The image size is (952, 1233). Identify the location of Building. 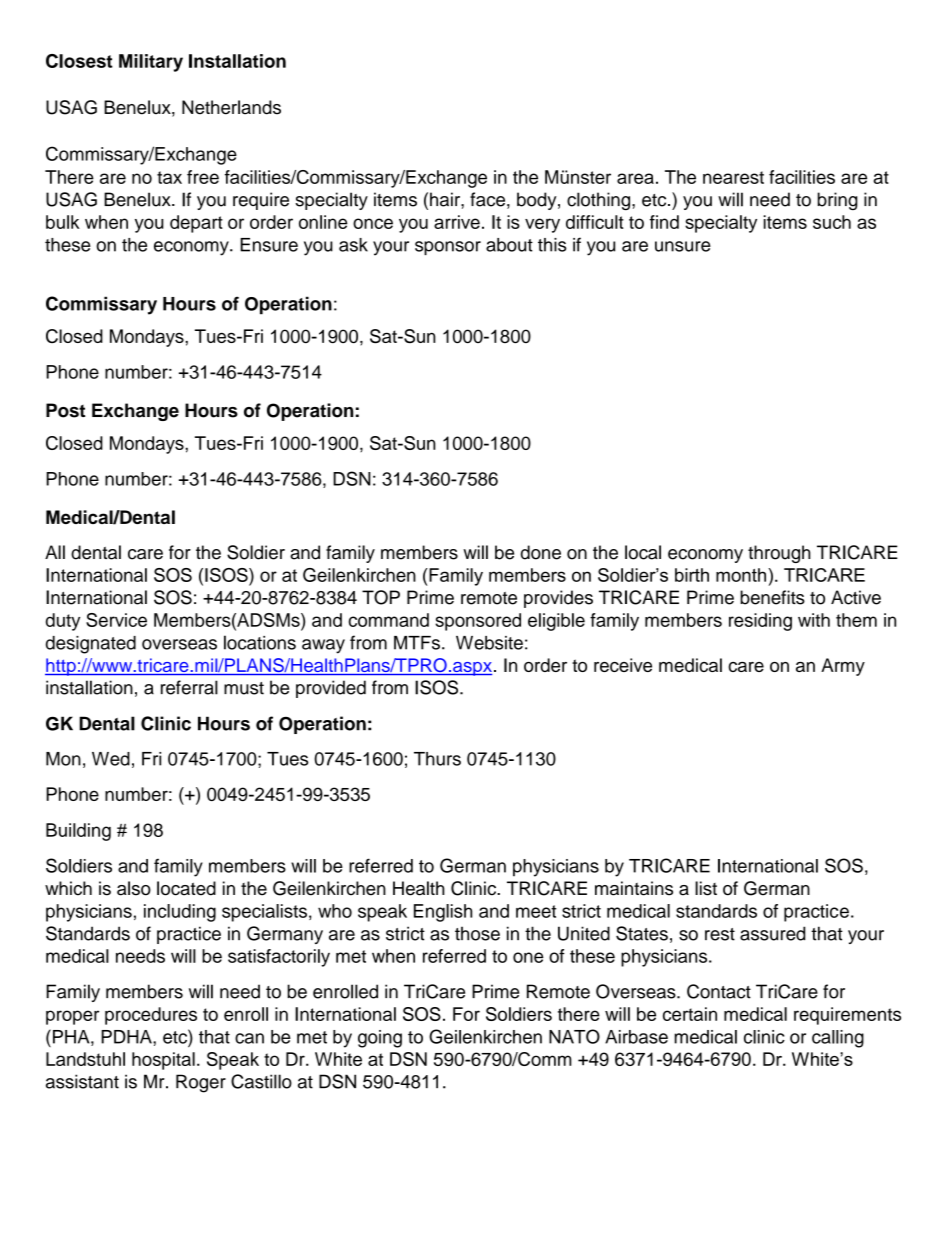
(78, 832).
